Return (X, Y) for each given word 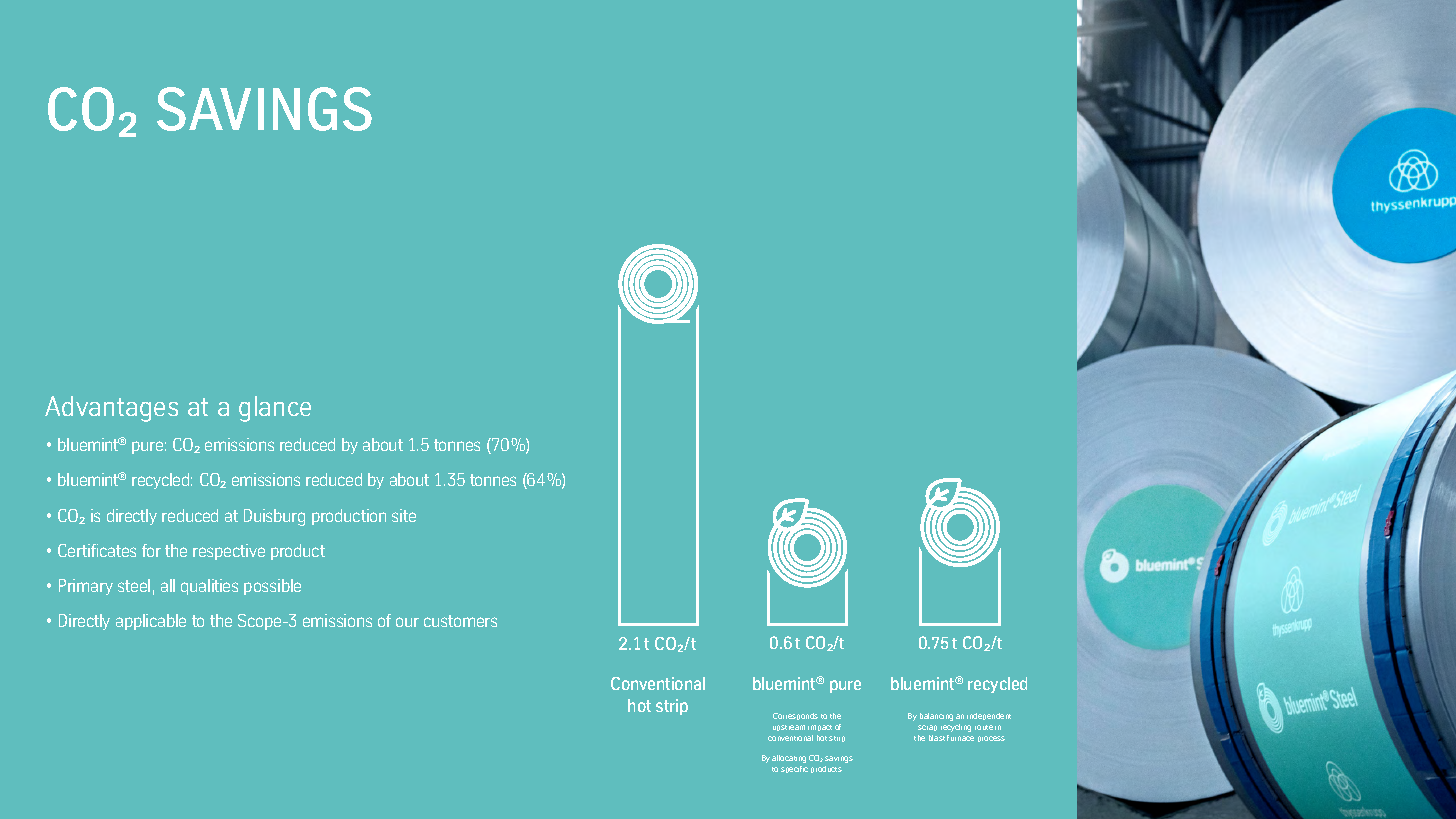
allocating (789, 759)
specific (794, 769)
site (404, 515)
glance (275, 409)
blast (937, 738)
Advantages (111, 409)
